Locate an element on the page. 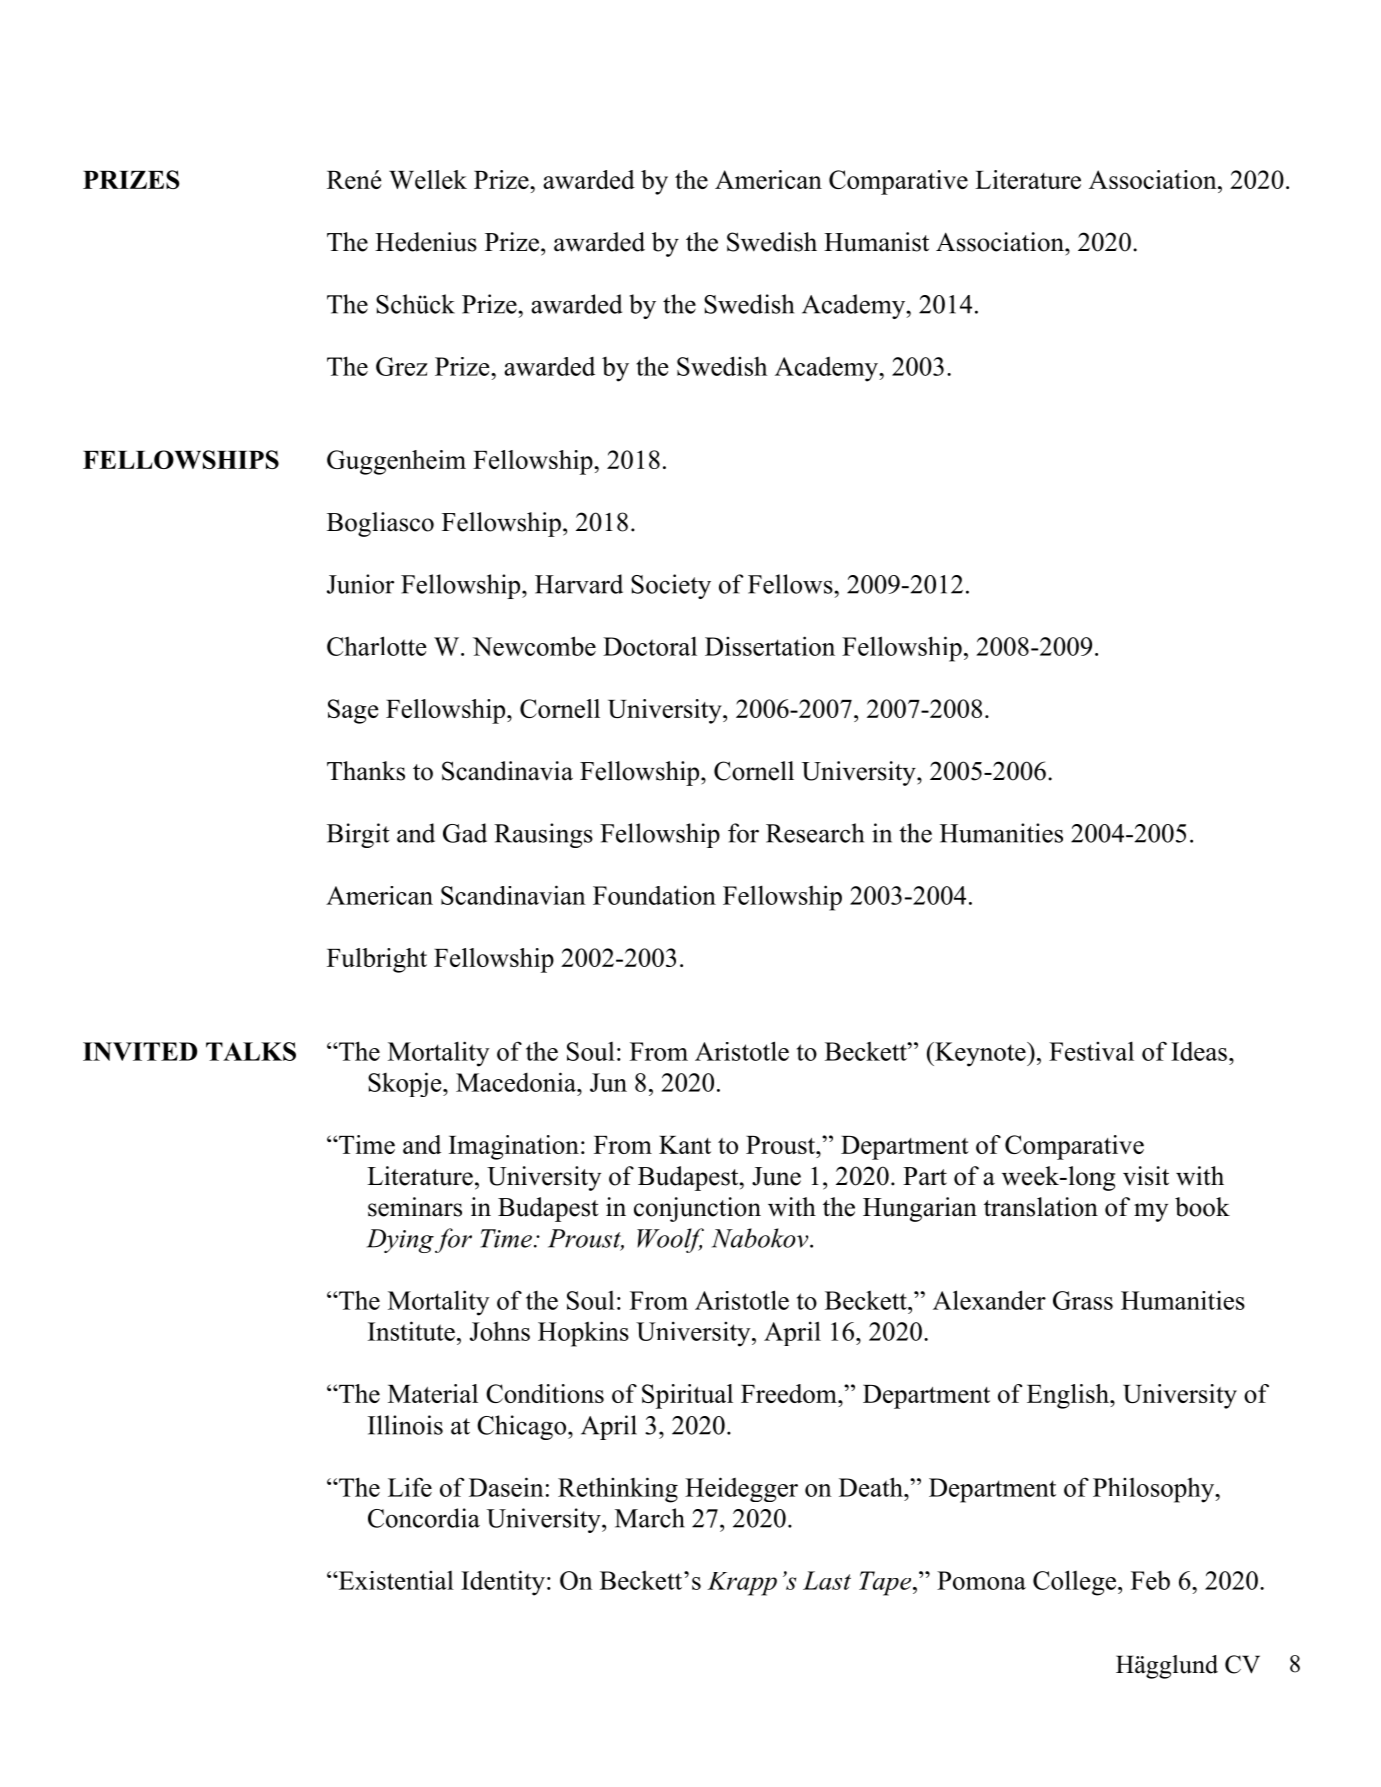 This page has height=1787, width=1381. TALKS is located at coordinates (251, 1051).
